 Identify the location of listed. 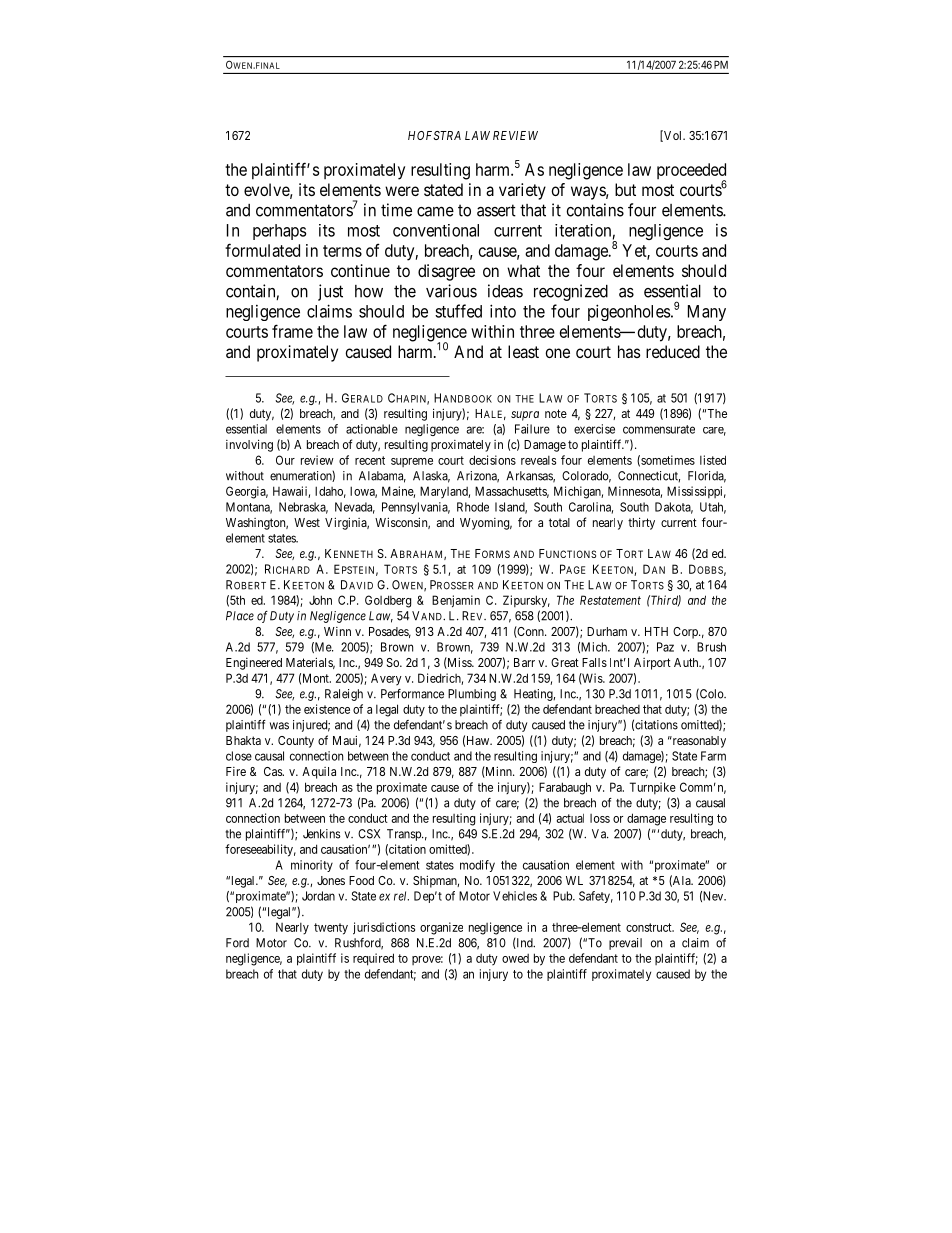
(713, 460).
